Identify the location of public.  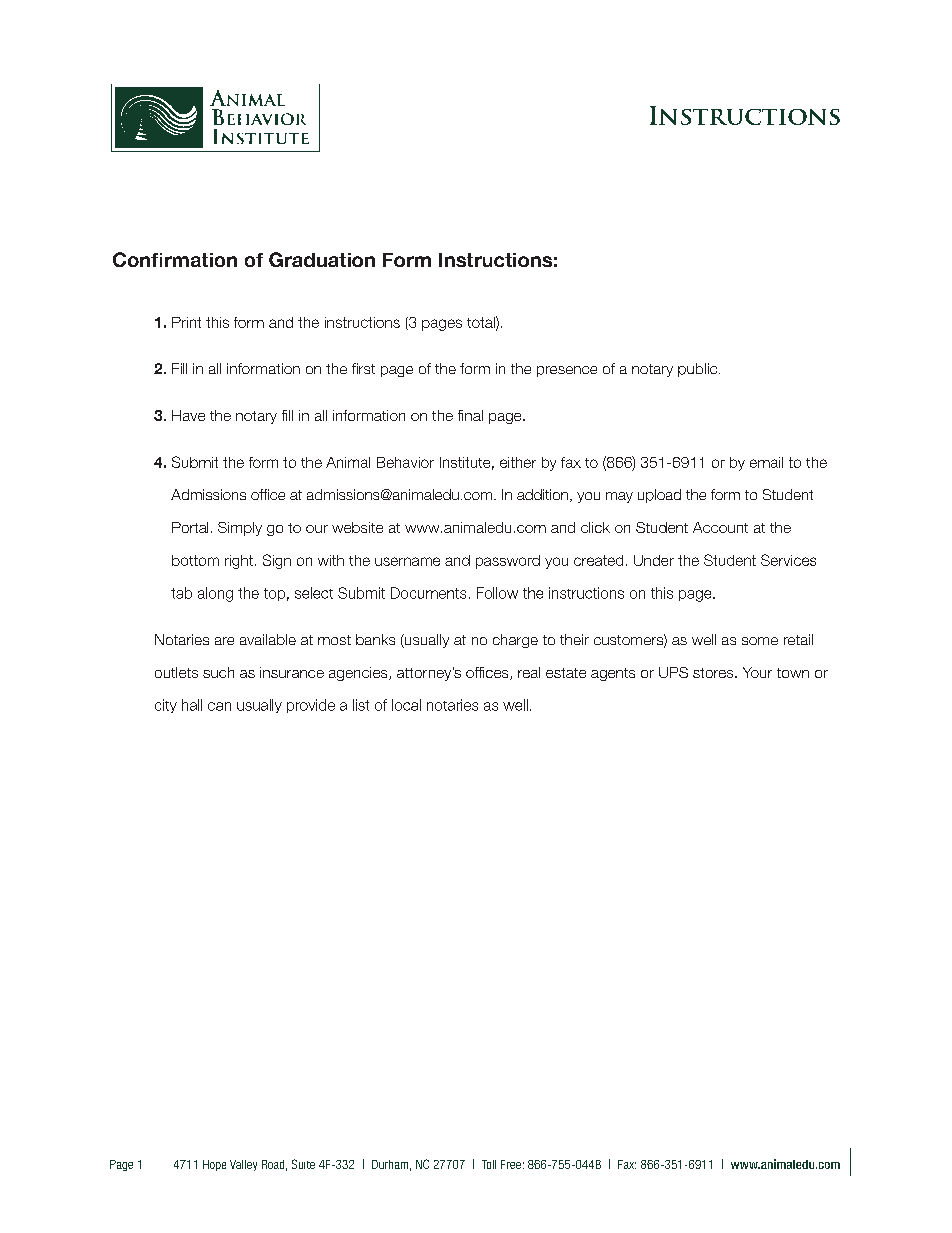
(699, 370).
